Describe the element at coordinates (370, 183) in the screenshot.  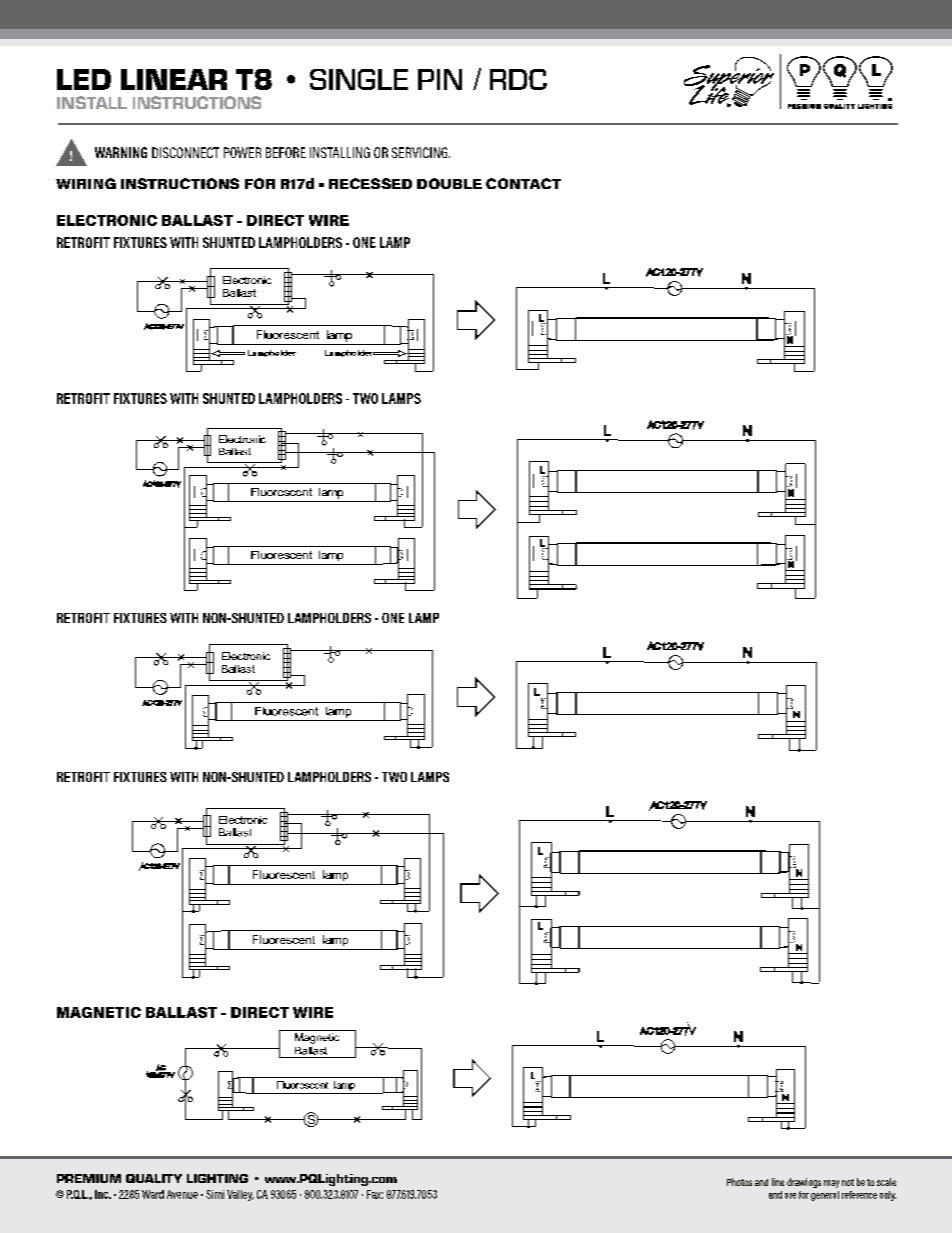
I see `RECESSED` at that location.
